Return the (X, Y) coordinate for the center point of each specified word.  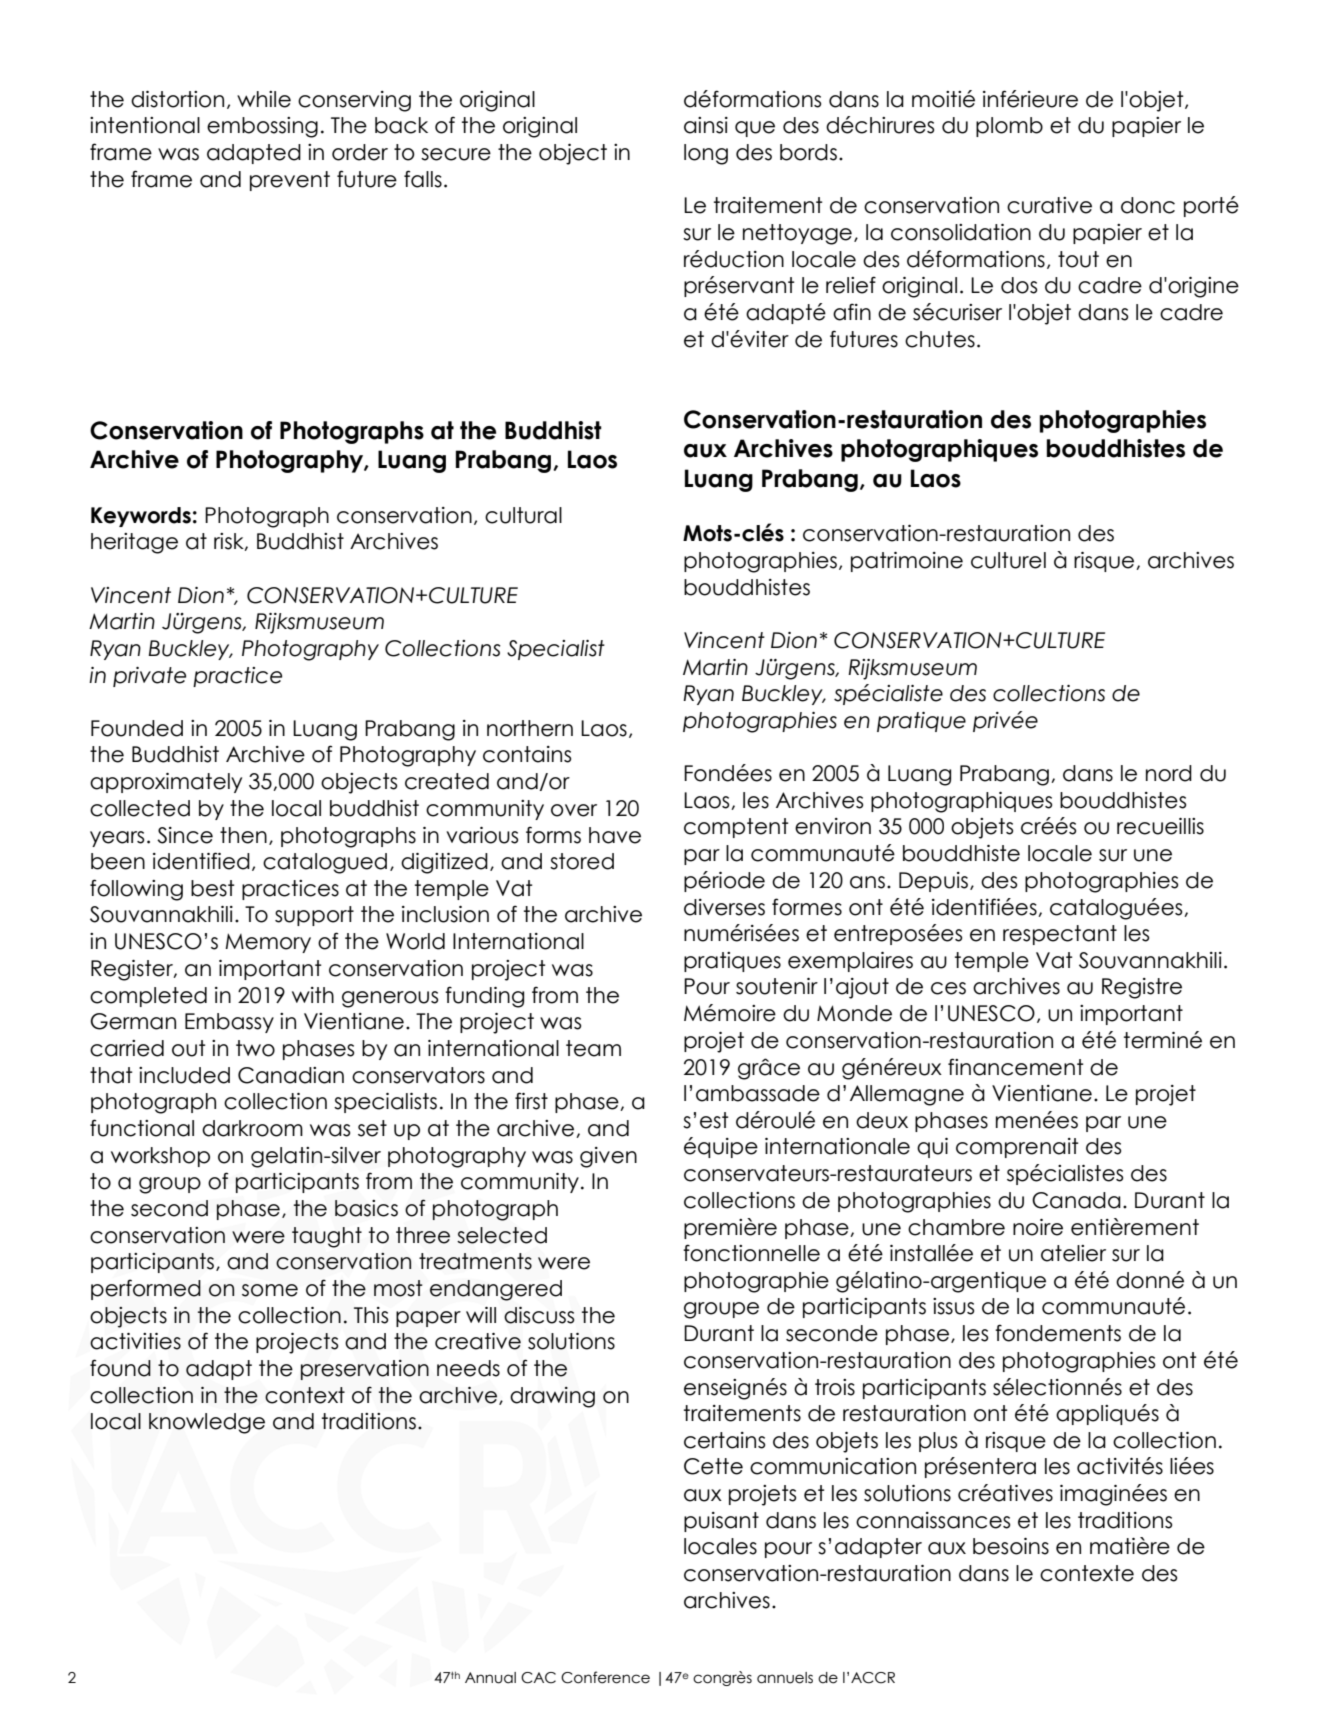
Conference (605, 1677)
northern (530, 728)
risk (230, 542)
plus (938, 1442)
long (706, 154)
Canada (1076, 1200)
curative (1049, 205)
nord (1169, 773)
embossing (262, 127)
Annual (490, 1678)
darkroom (252, 1128)
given (608, 1157)
